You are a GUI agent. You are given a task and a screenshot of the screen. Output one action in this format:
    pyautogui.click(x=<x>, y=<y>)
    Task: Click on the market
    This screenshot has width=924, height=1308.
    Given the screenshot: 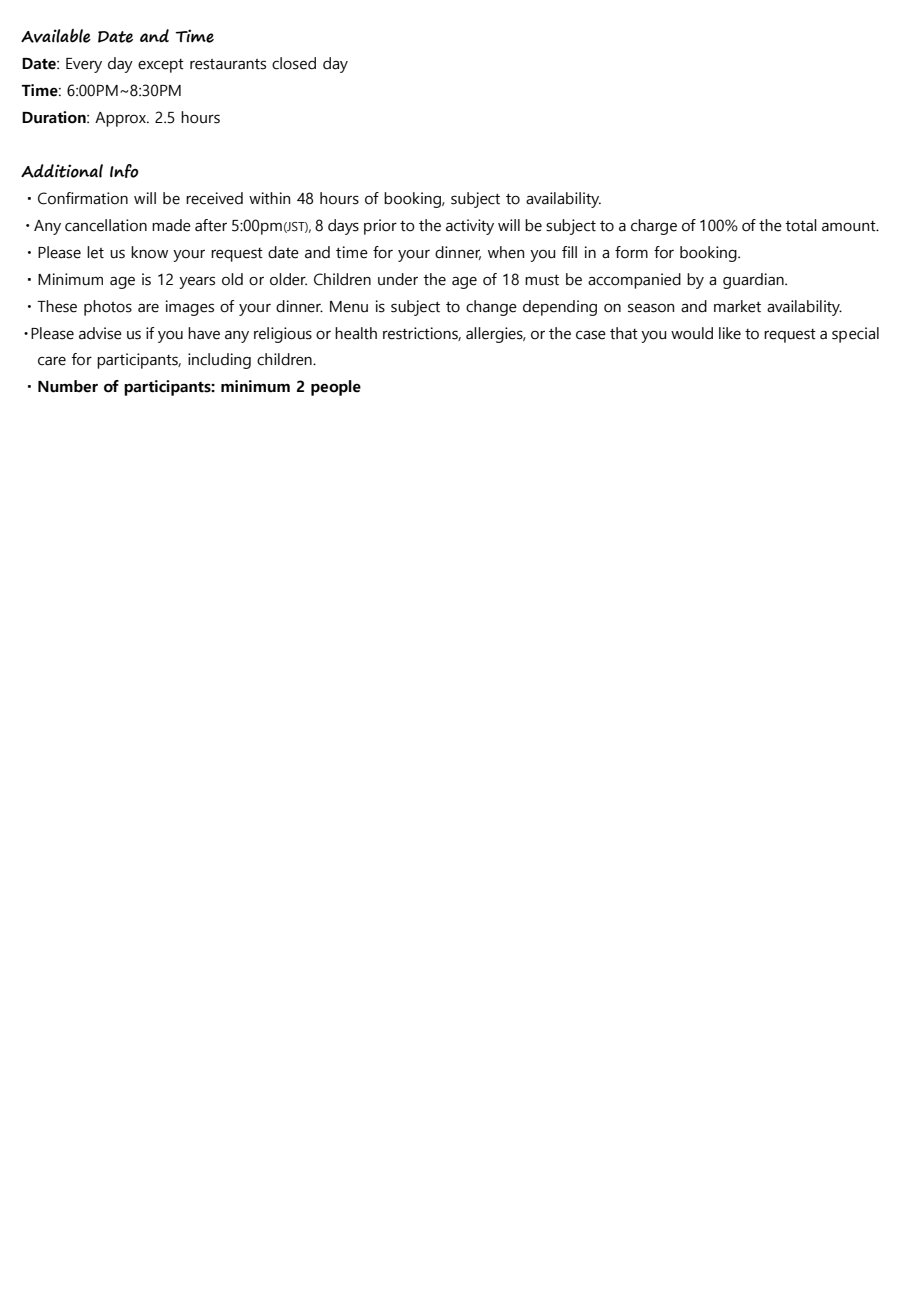 What is the action you would take?
    pyautogui.click(x=737, y=306)
